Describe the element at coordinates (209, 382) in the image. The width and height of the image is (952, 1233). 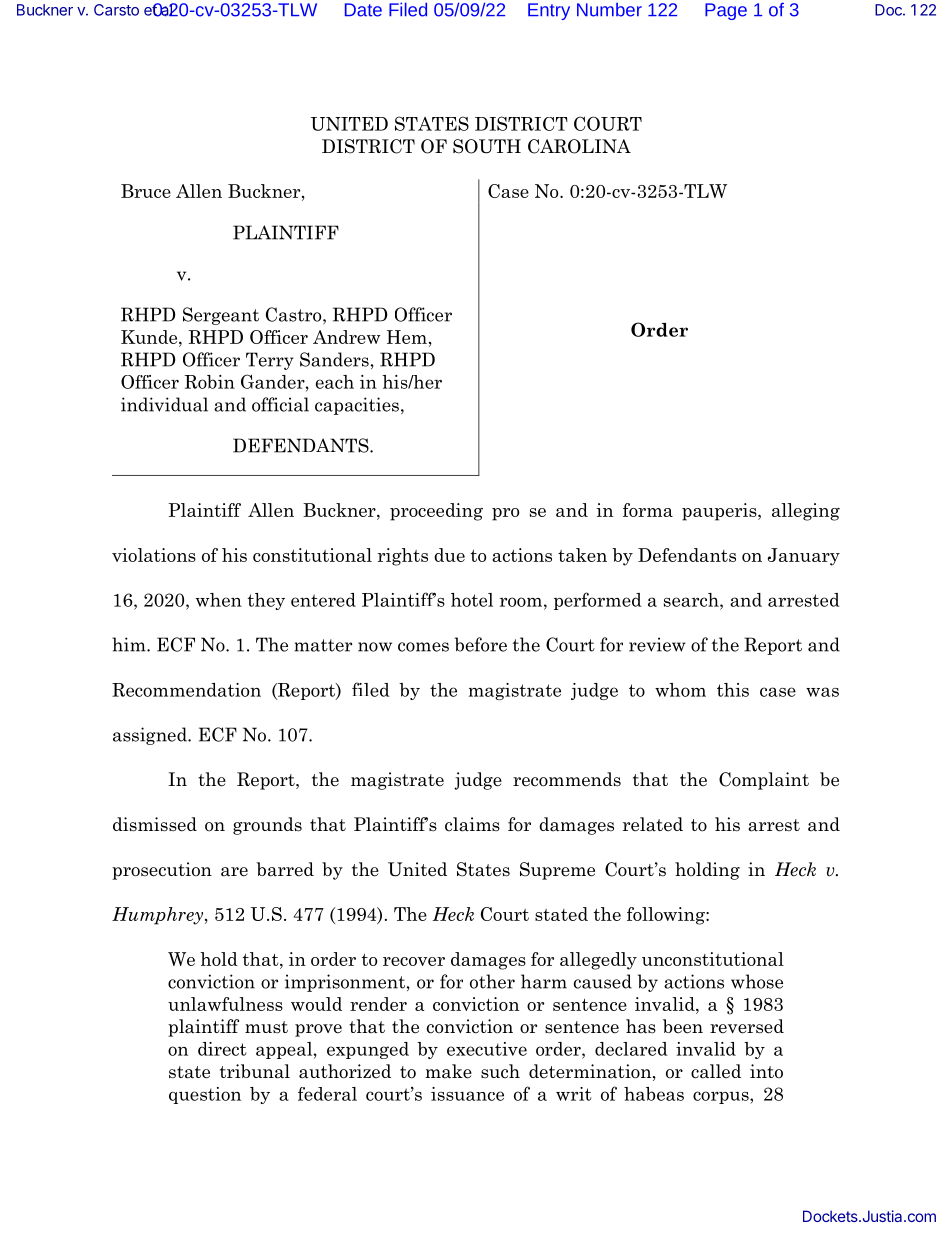
I see `Robin` at that location.
